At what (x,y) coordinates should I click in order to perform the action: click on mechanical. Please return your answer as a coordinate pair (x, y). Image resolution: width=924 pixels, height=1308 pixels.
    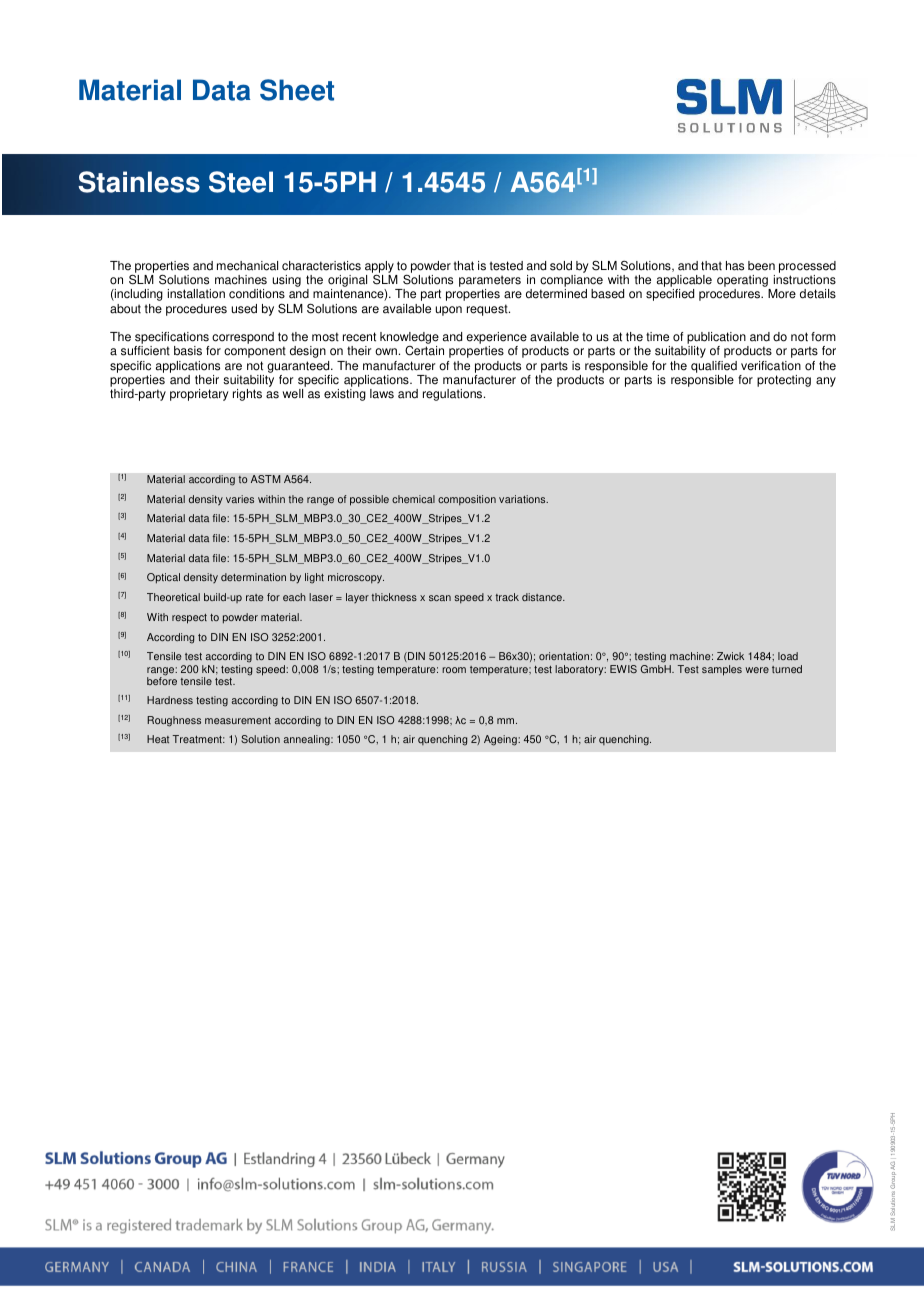
    Looking at the image, I should click on (247, 266).
